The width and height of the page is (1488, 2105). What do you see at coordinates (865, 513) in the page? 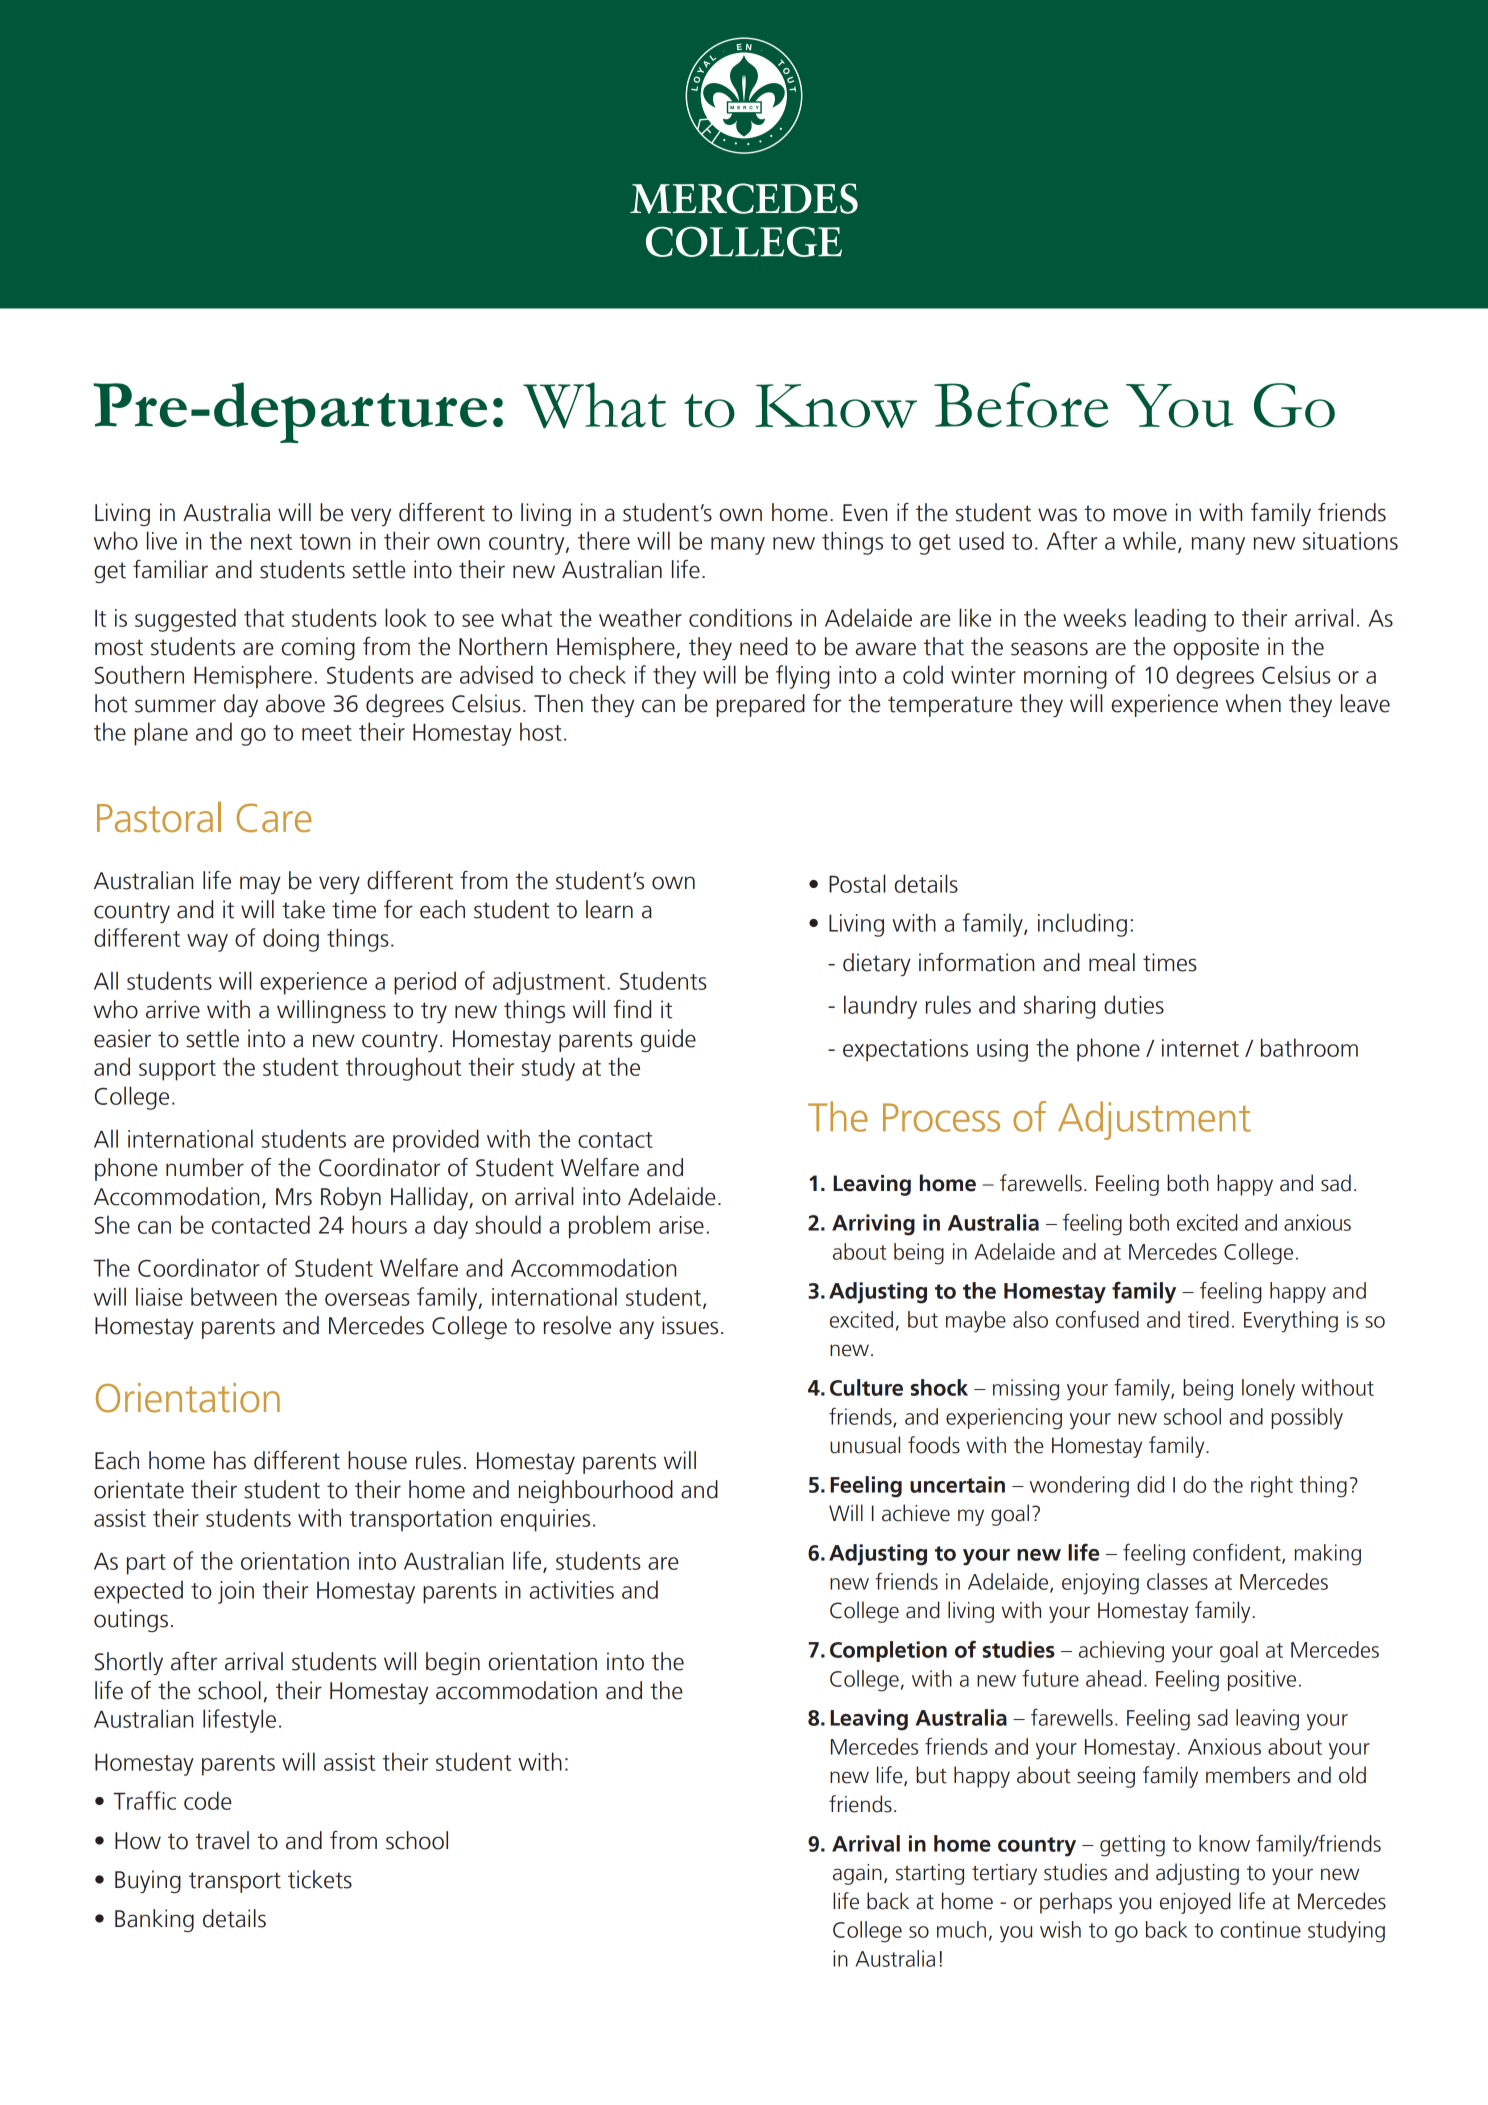
I see `Even` at bounding box center [865, 513].
